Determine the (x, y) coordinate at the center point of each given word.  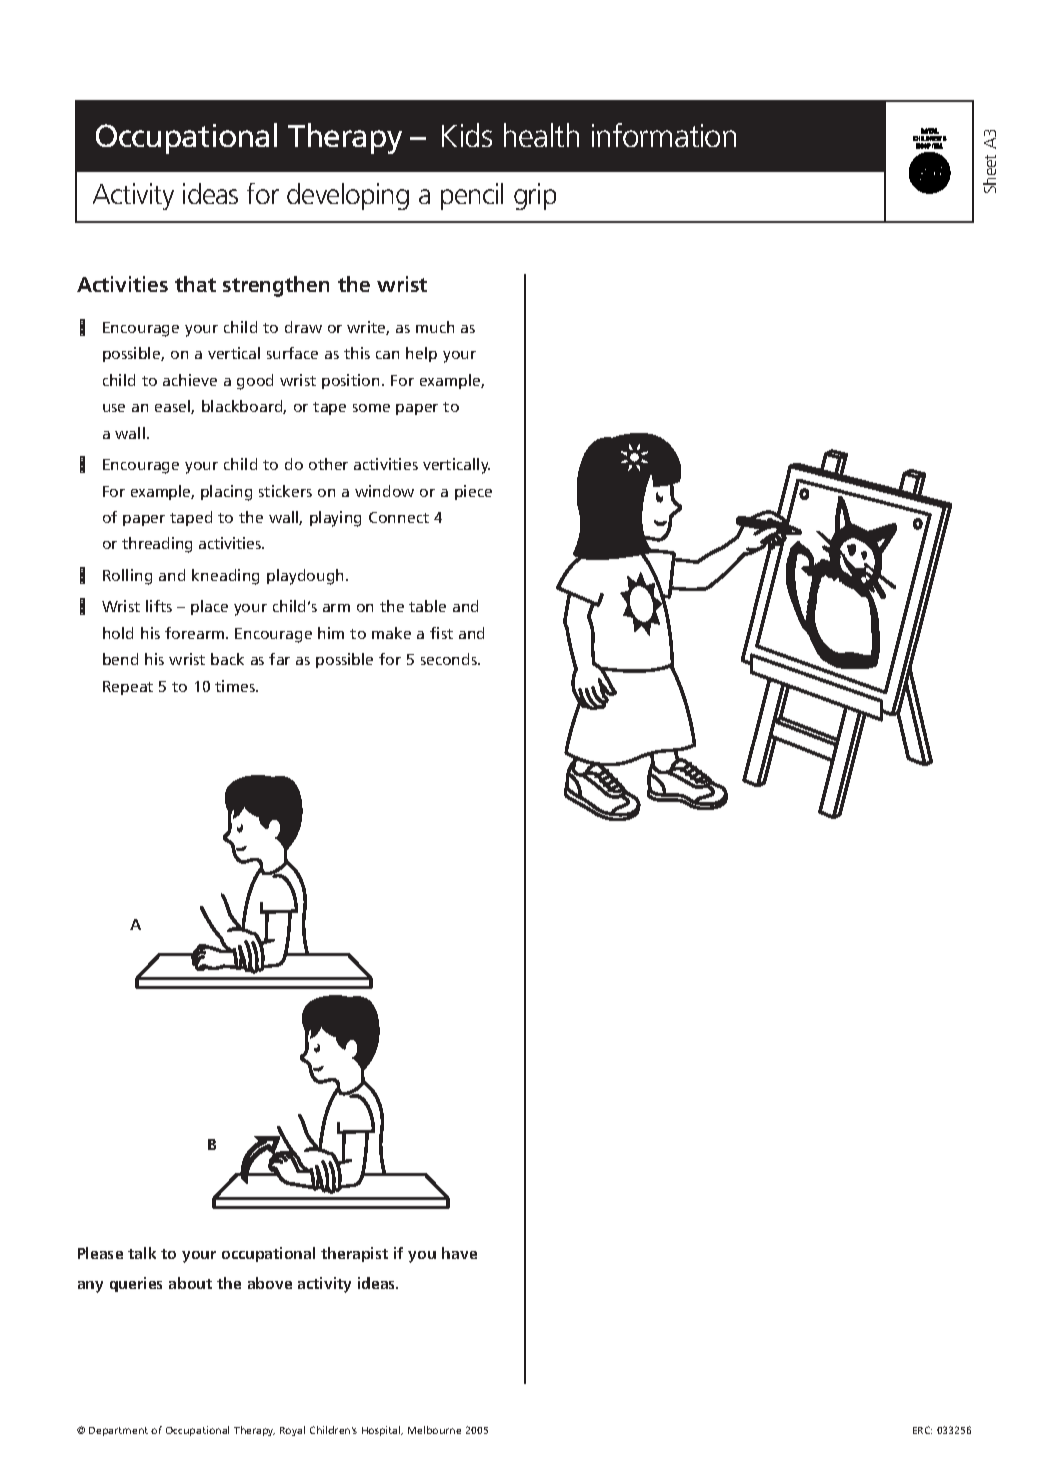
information (664, 135)
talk (142, 1253)
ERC (922, 1430)
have (459, 1253)
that (195, 284)
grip (535, 196)
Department (118, 1431)
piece (473, 492)
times (236, 686)
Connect (399, 517)
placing (226, 493)
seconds (450, 659)
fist (441, 633)
